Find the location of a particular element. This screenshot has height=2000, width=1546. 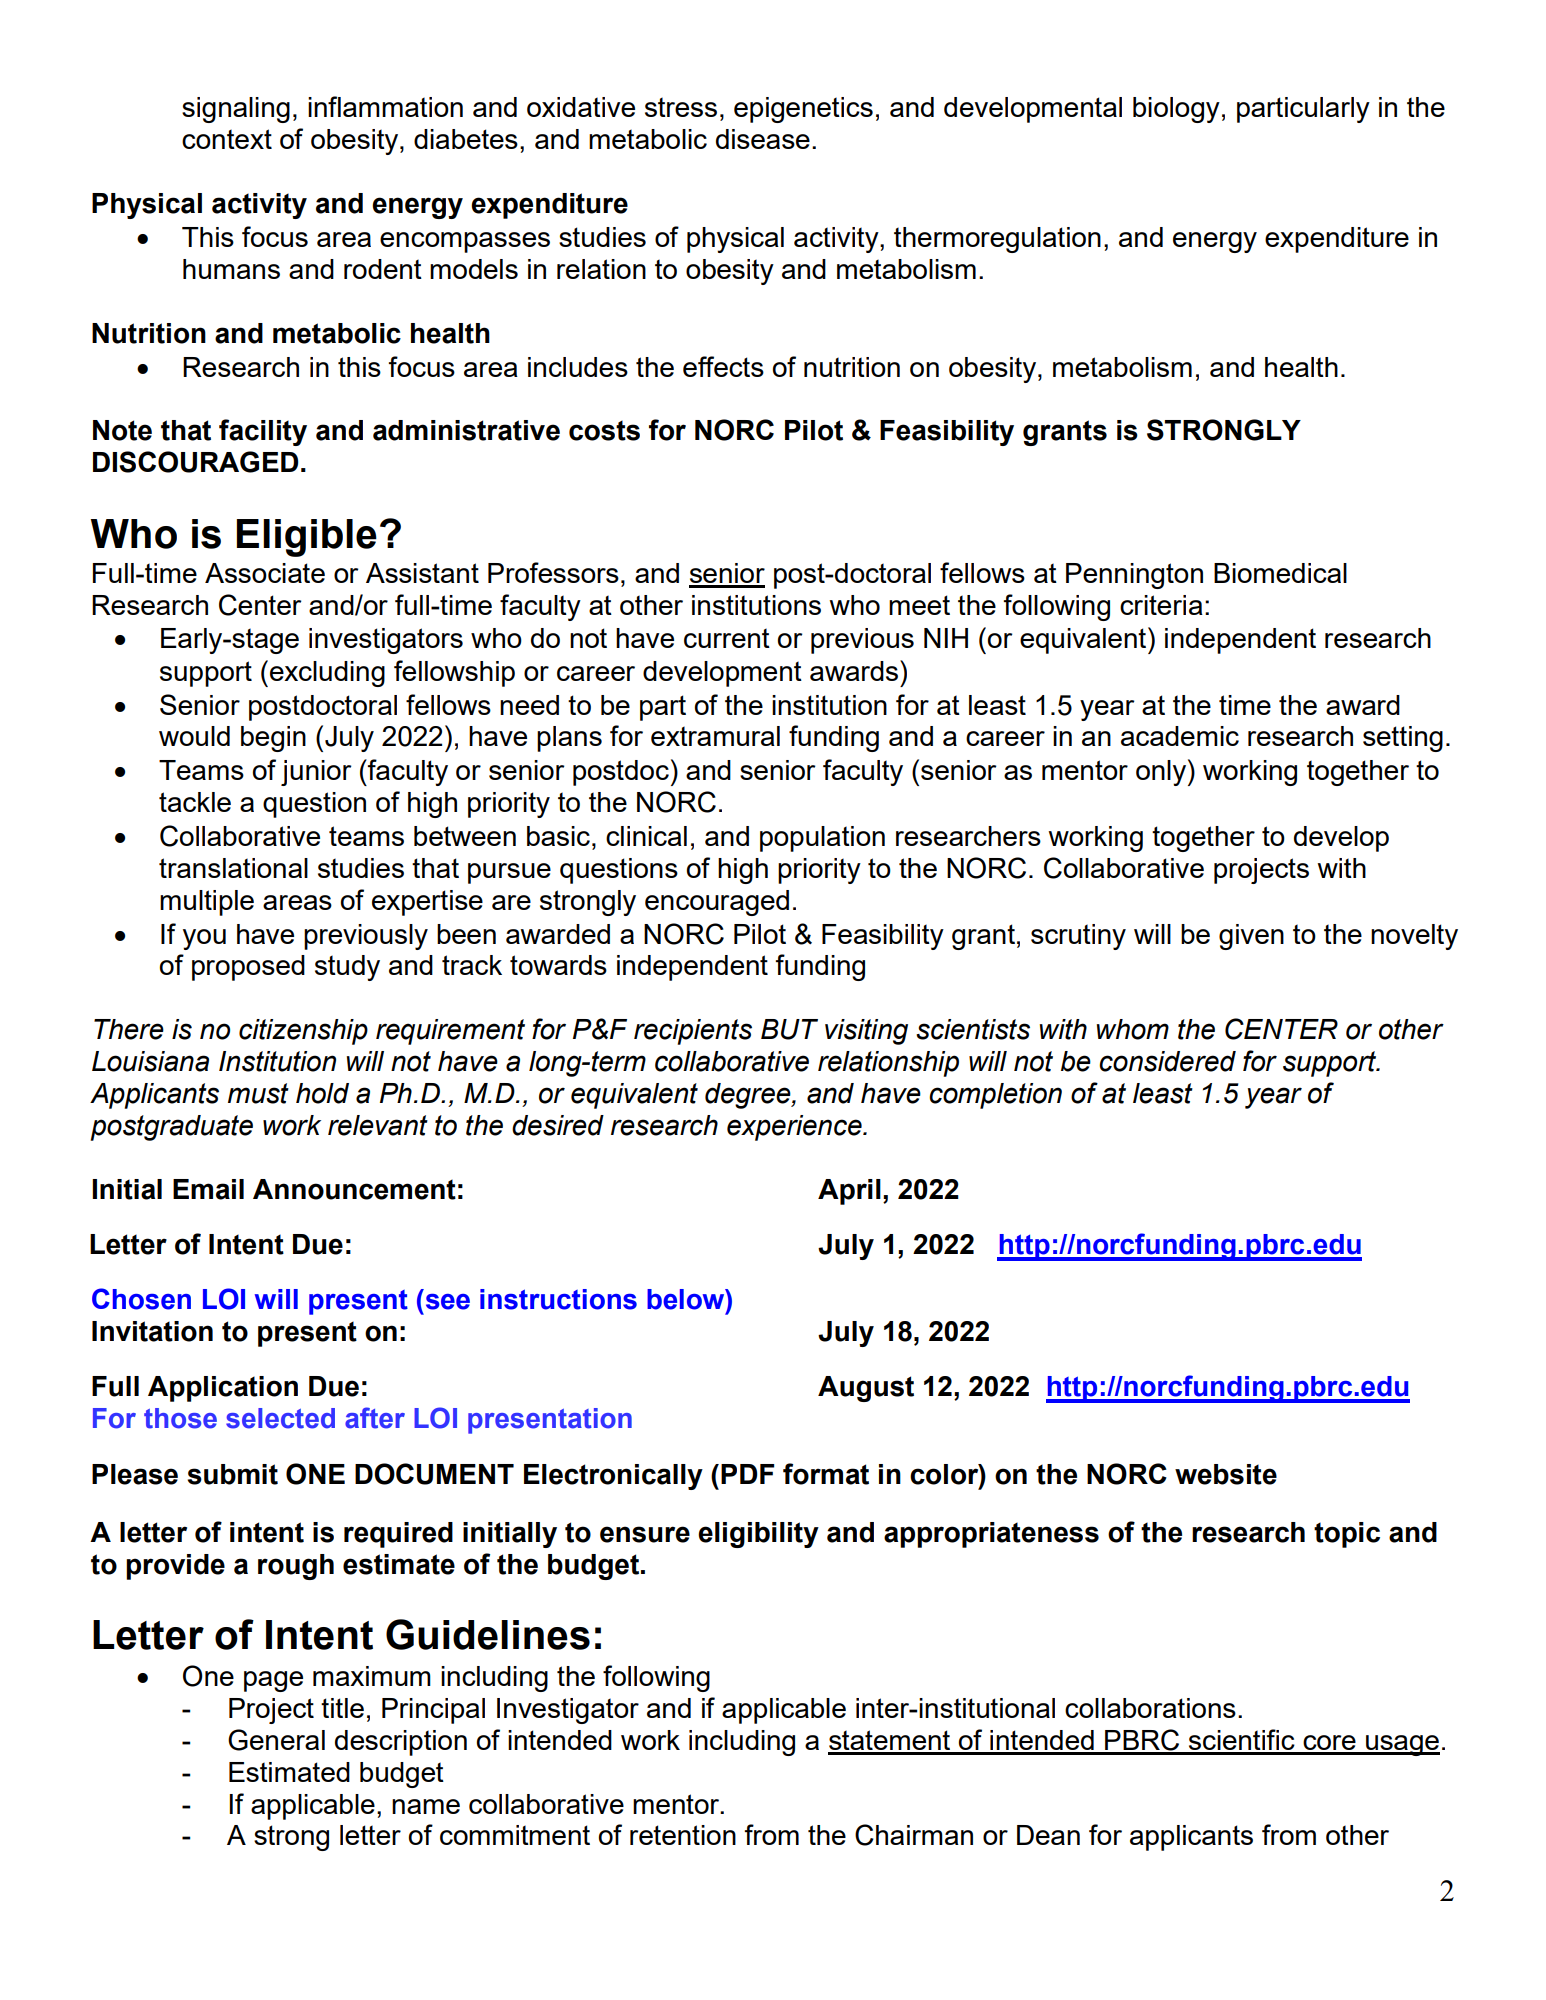

disease is located at coordinates (763, 139).
